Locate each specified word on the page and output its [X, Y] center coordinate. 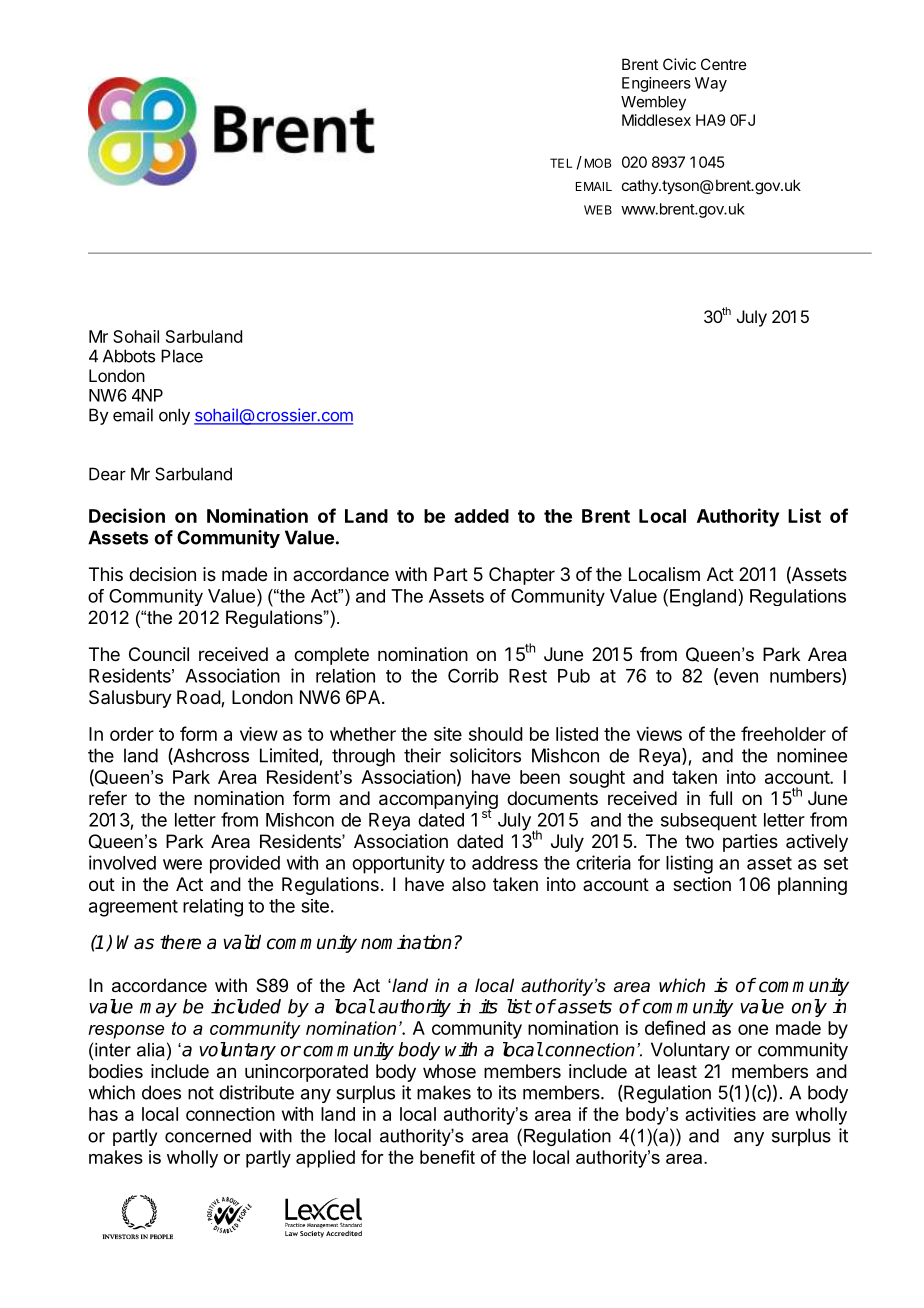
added [481, 516]
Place [182, 356]
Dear [107, 474]
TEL [561, 163]
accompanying [438, 801]
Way [711, 84]
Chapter [522, 576]
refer [108, 798]
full [720, 798]
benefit [447, 1157]
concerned [208, 1136]
